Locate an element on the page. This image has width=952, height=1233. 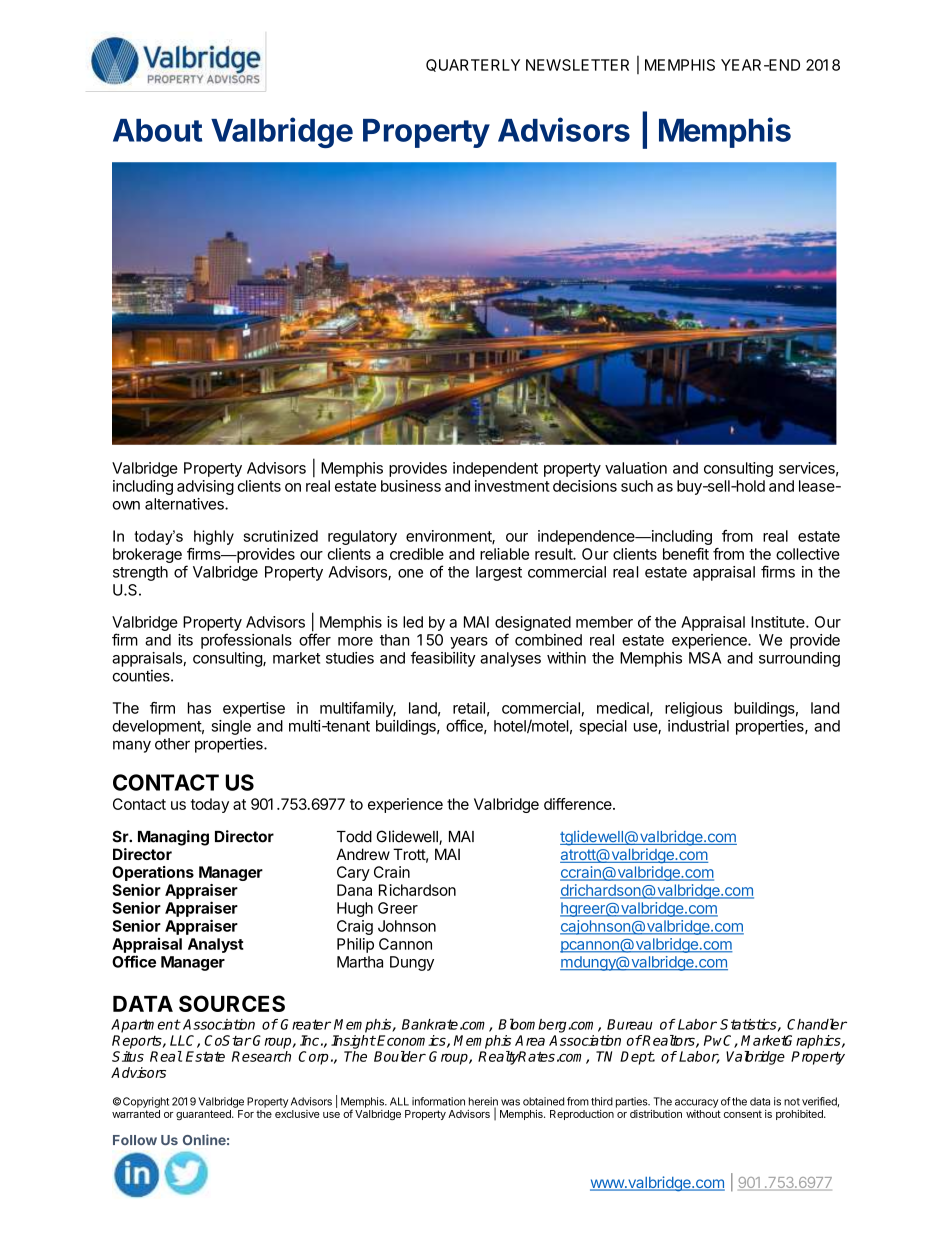
valuation is located at coordinates (636, 468).
